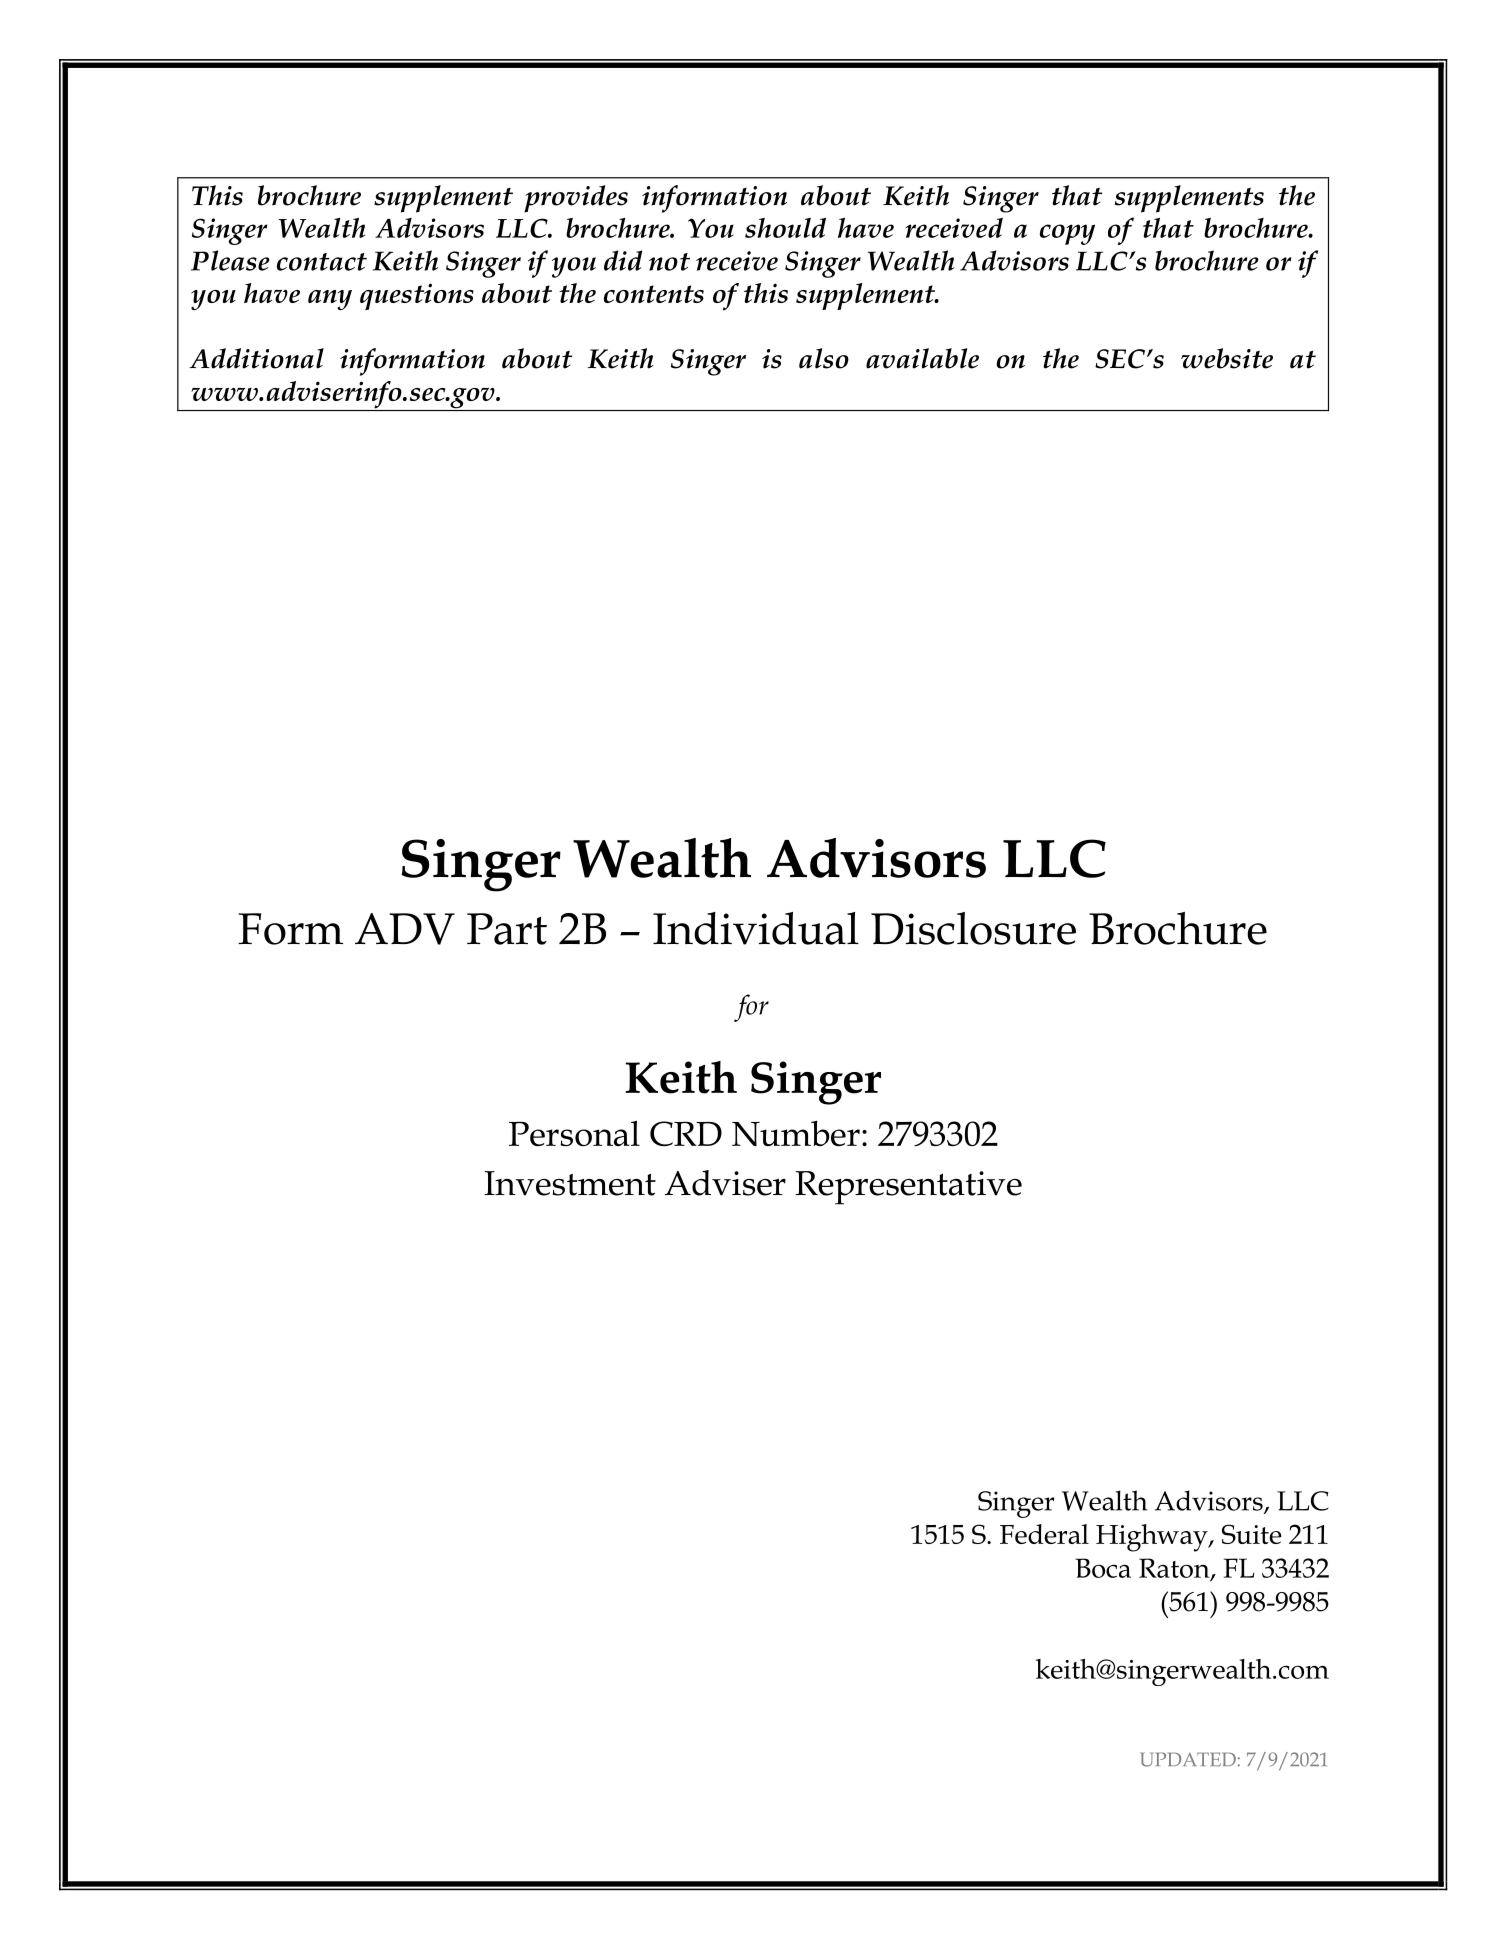  Describe the element at coordinates (570, 1183) in the screenshot. I see `Investment` at that location.
